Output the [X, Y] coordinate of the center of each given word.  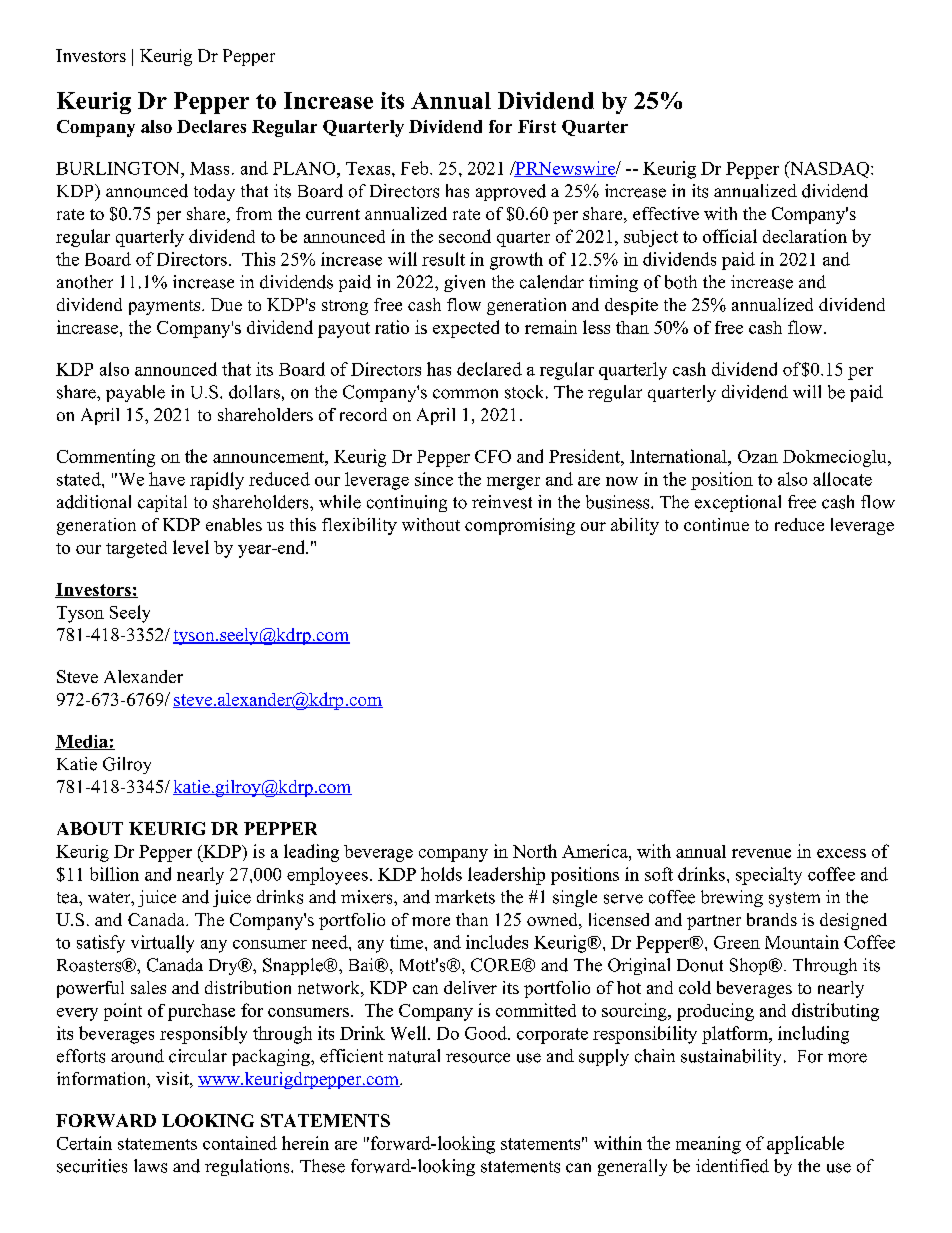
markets [465, 897]
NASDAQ [829, 169]
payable [135, 393]
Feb [416, 168]
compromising [520, 526]
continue [716, 524]
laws [150, 1166]
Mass [209, 168]
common [465, 394]
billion [114, 874]
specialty [769, 876]
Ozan [758, 456]
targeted [136, 549]
